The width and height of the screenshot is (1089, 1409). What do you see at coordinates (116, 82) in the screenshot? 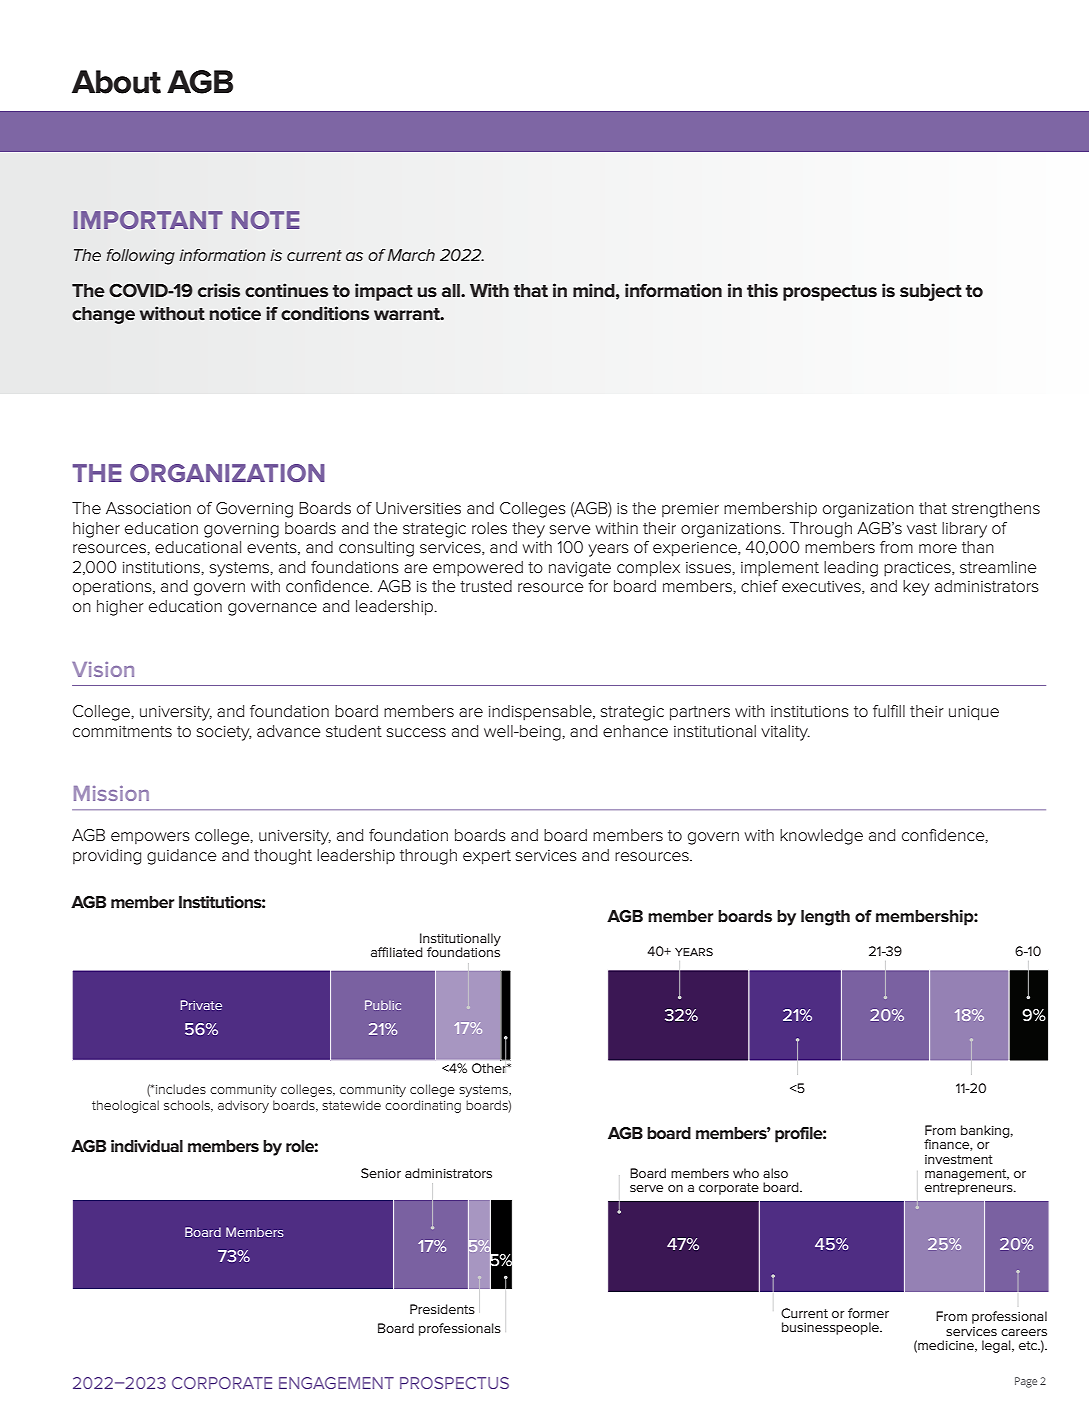
I see `About` at bounding box center [116, 82].
